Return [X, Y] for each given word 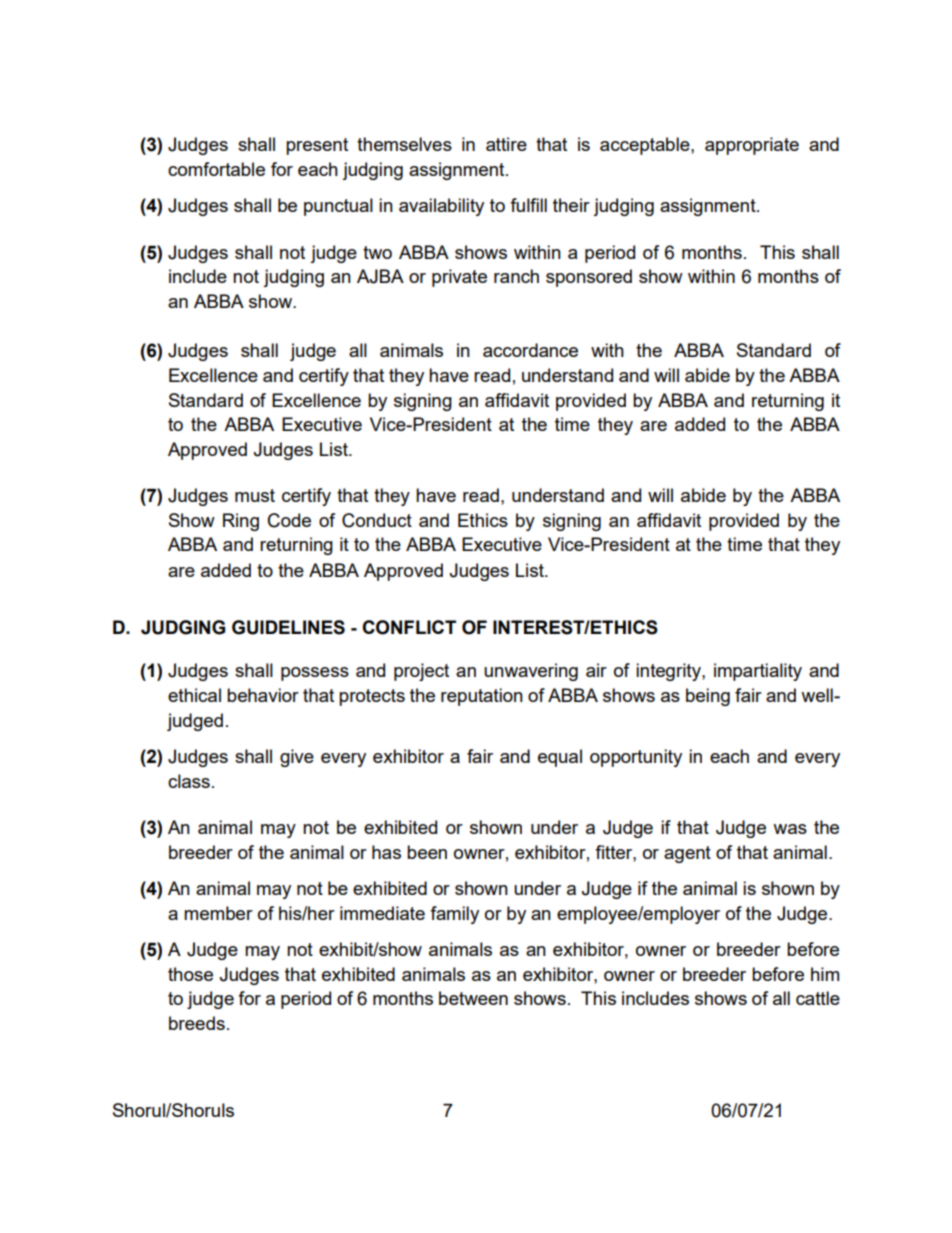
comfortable [216, 169]
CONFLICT [409, 627]
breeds [197, 1023]
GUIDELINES [288, 627]
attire [506, 144]
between [473, 998]
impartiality [758, 672]
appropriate [752, 146]
